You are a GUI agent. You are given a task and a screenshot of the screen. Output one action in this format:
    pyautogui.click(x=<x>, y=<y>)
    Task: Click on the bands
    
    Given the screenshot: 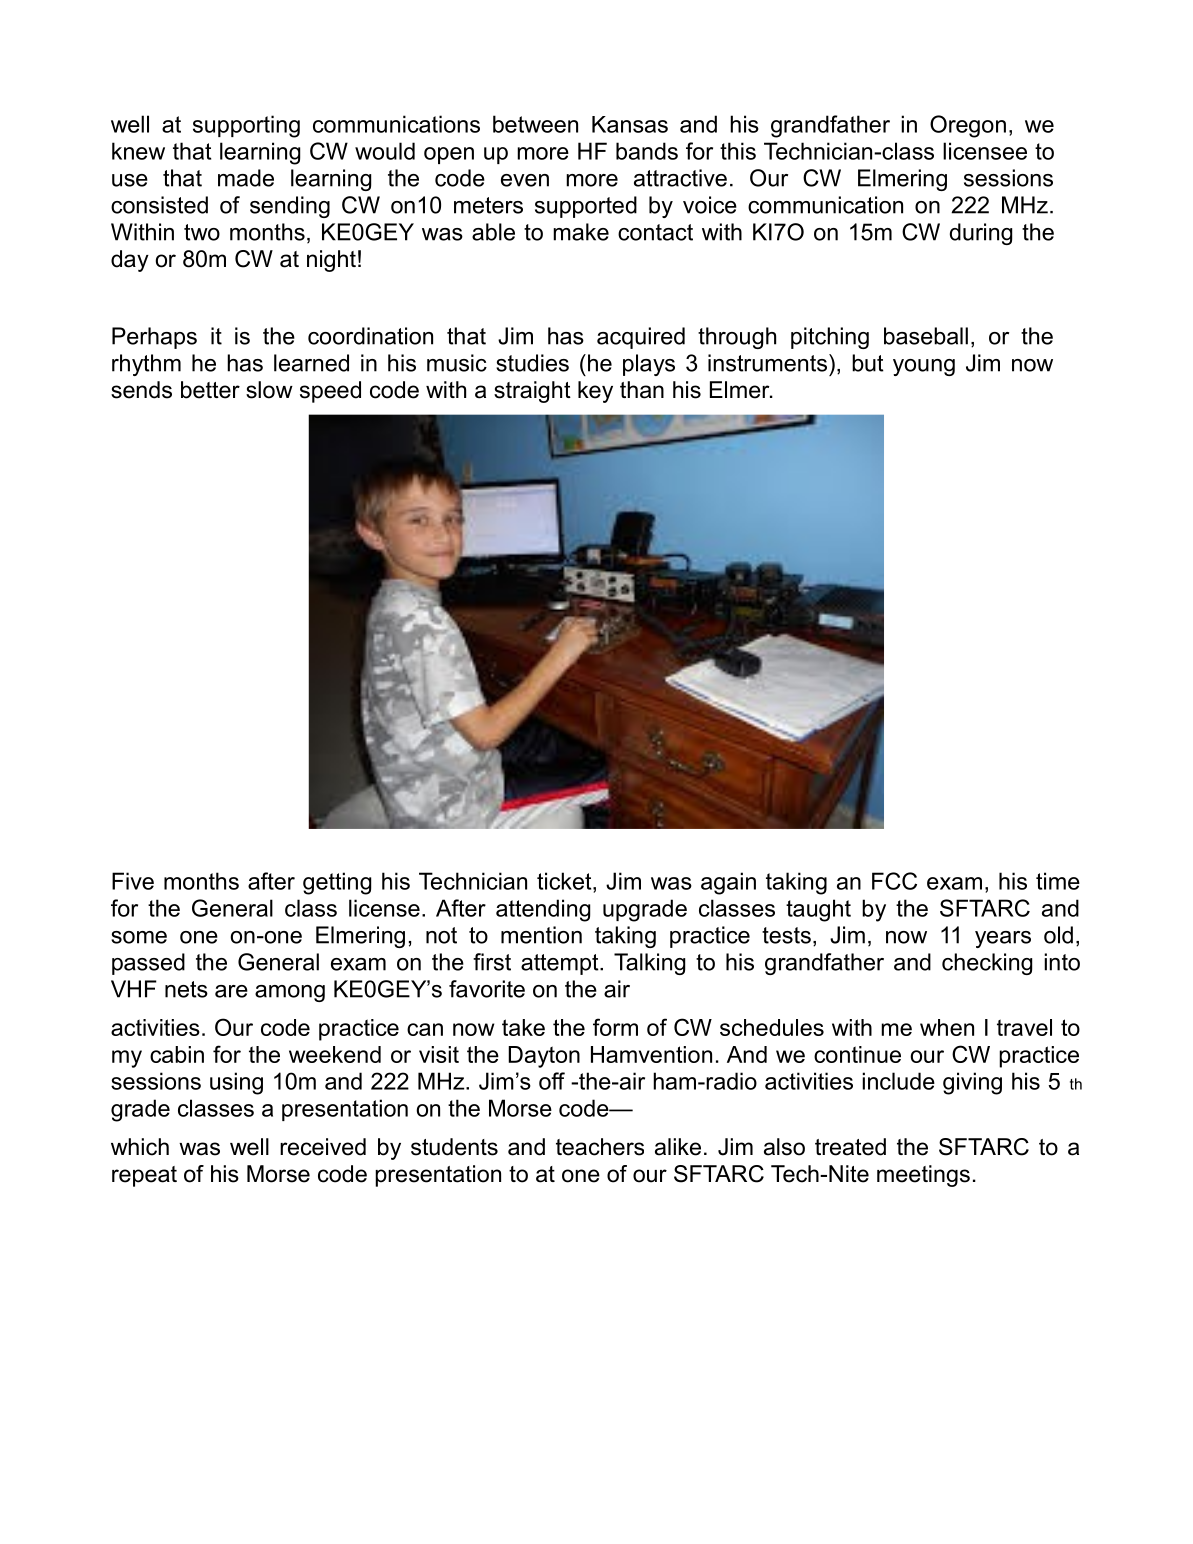 What is the action you would take?
    pyautogui.click(x=647, y=151)
